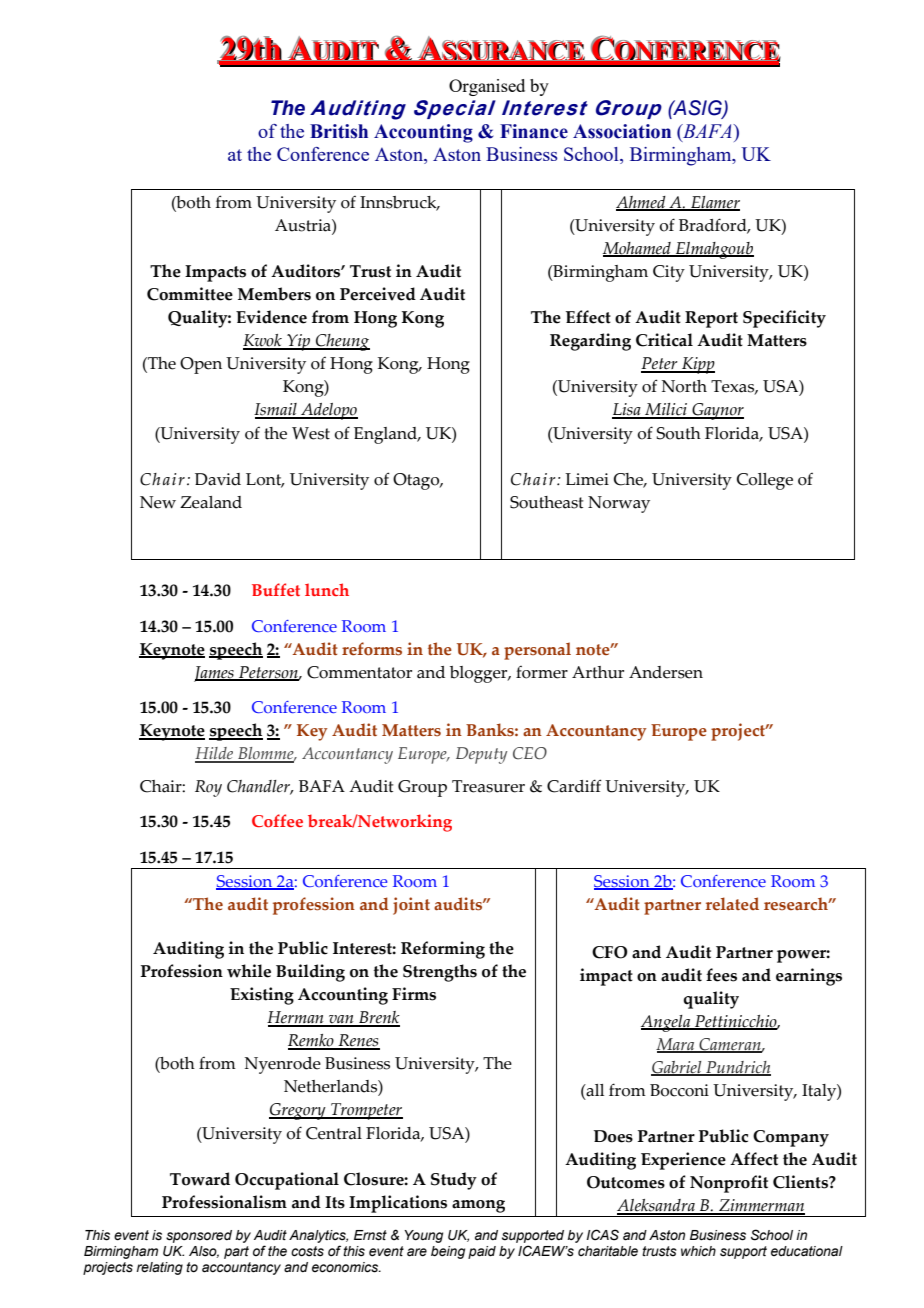  I want to click on which, so click(698, 1251).
